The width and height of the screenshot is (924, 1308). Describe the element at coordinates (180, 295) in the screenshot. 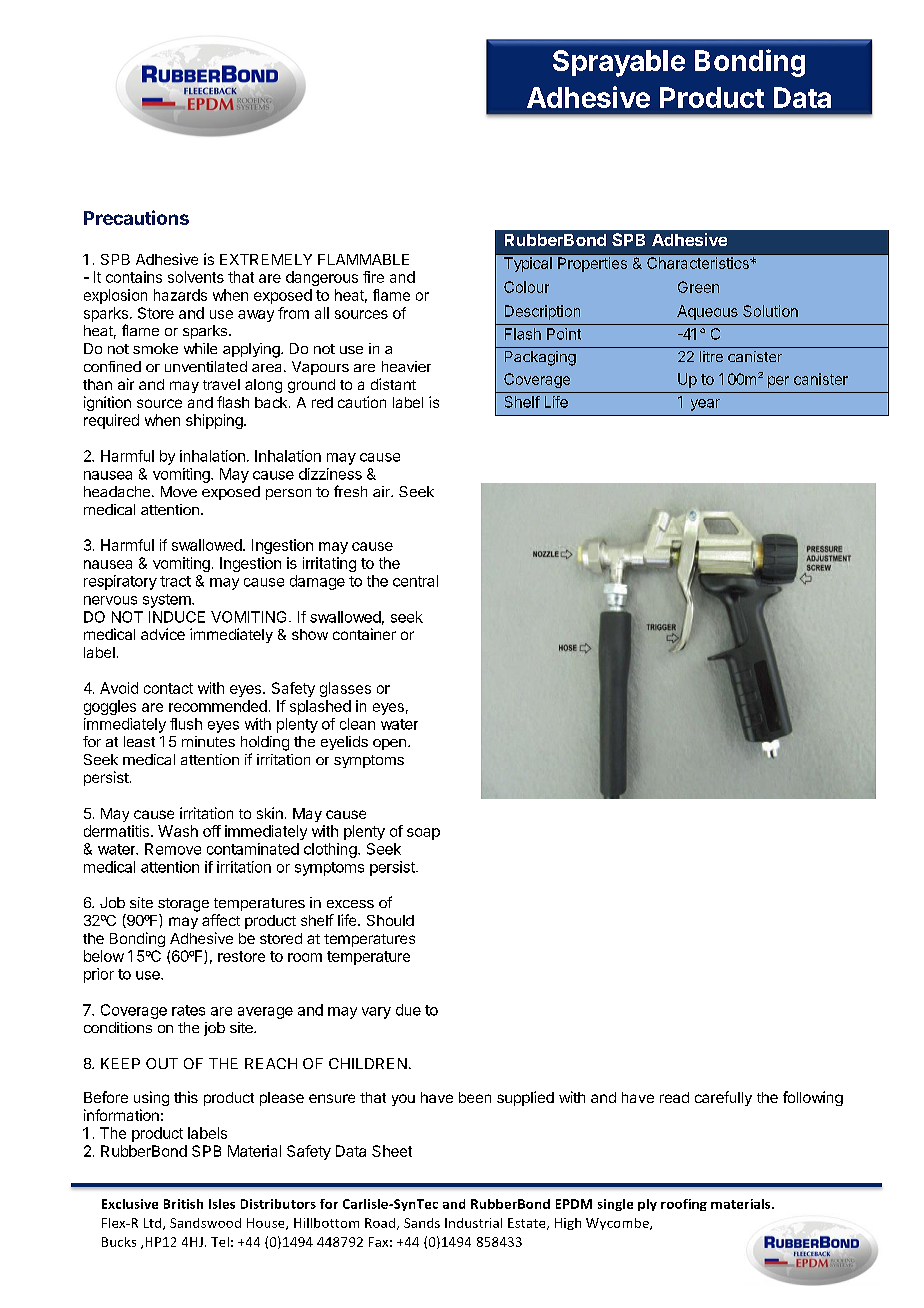

I see `hazards` at that location.
